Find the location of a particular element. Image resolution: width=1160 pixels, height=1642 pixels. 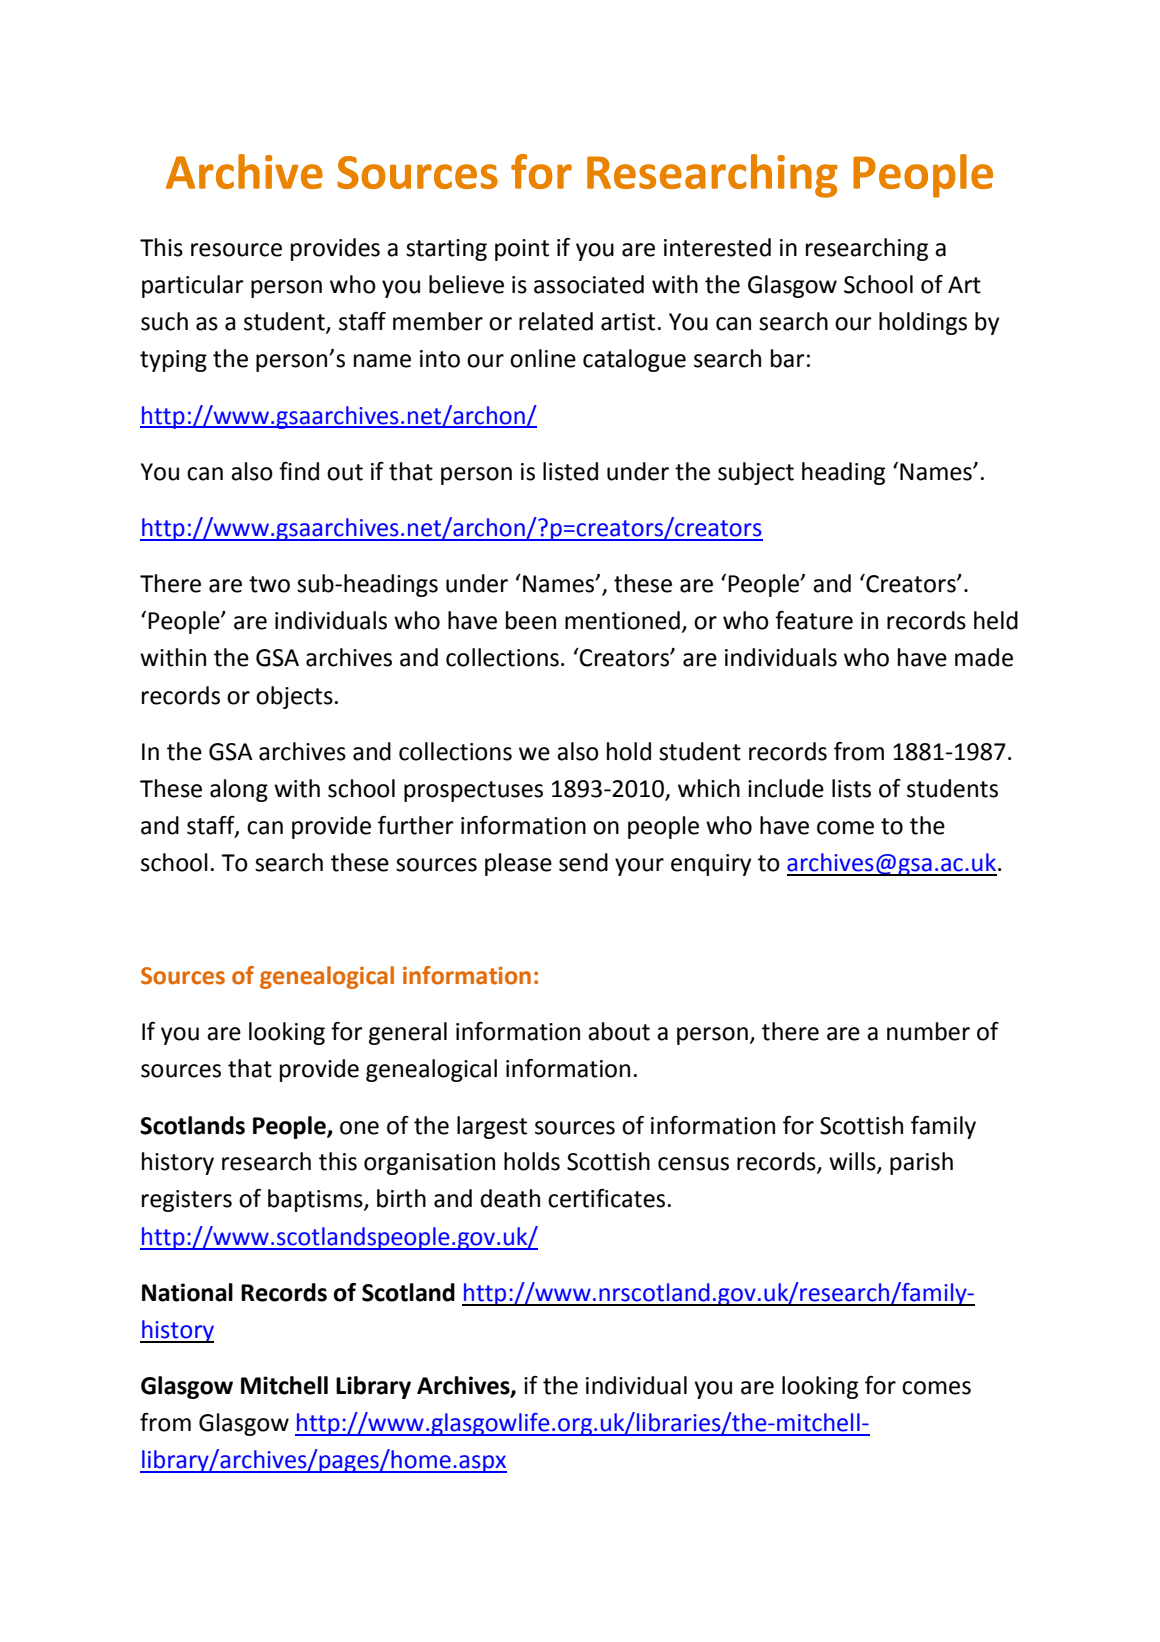

associated is located at coordinates (589, 284).
